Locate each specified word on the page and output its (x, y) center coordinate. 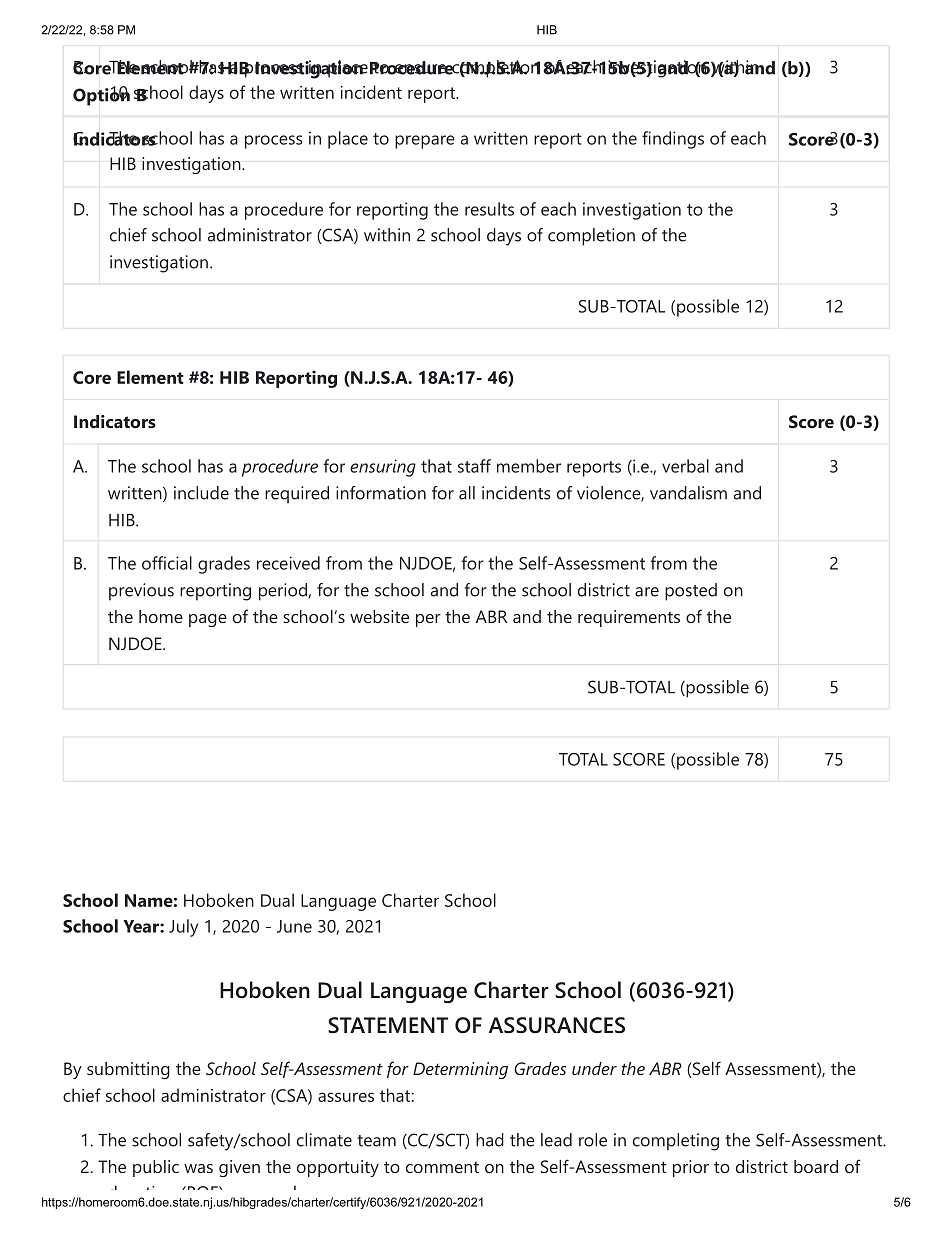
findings (673, 140)
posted (691, 592)
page (208, 620)
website (379, 616)
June (294, 926)
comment (442, 1167)
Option (101, 96)
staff (474, 466)
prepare (425, 142)
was (198, 1168)
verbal (685, 466)
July (183, 928)
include (201, 493)
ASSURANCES (557, 1025)
